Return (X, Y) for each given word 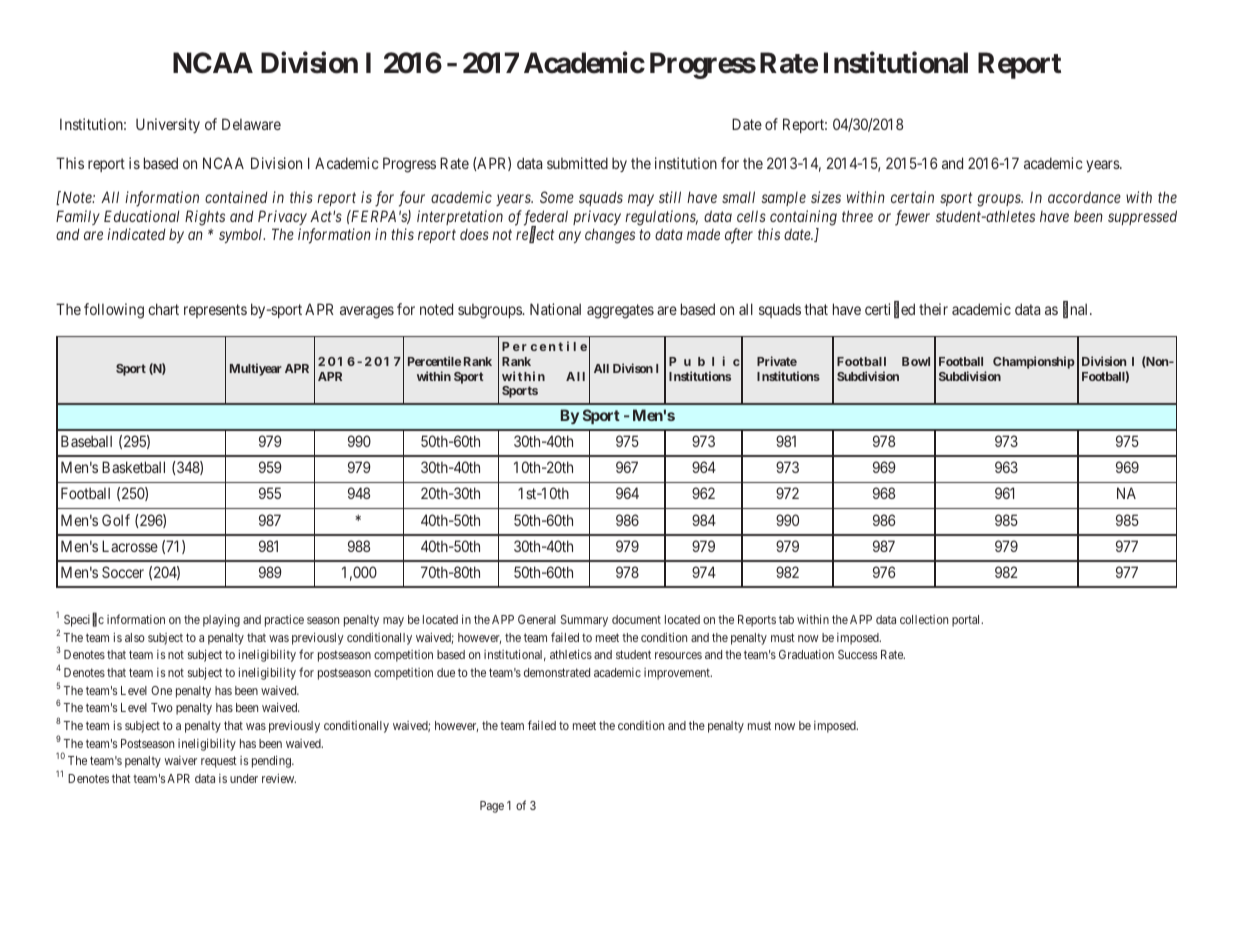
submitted (577, 163)
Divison (633, 368)
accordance (1084, 197)
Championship (1034, 362)
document (636, 619)
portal (967, 621)
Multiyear (256, 369)
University (168, 125)
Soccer (123, 572)
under (244, 778)
